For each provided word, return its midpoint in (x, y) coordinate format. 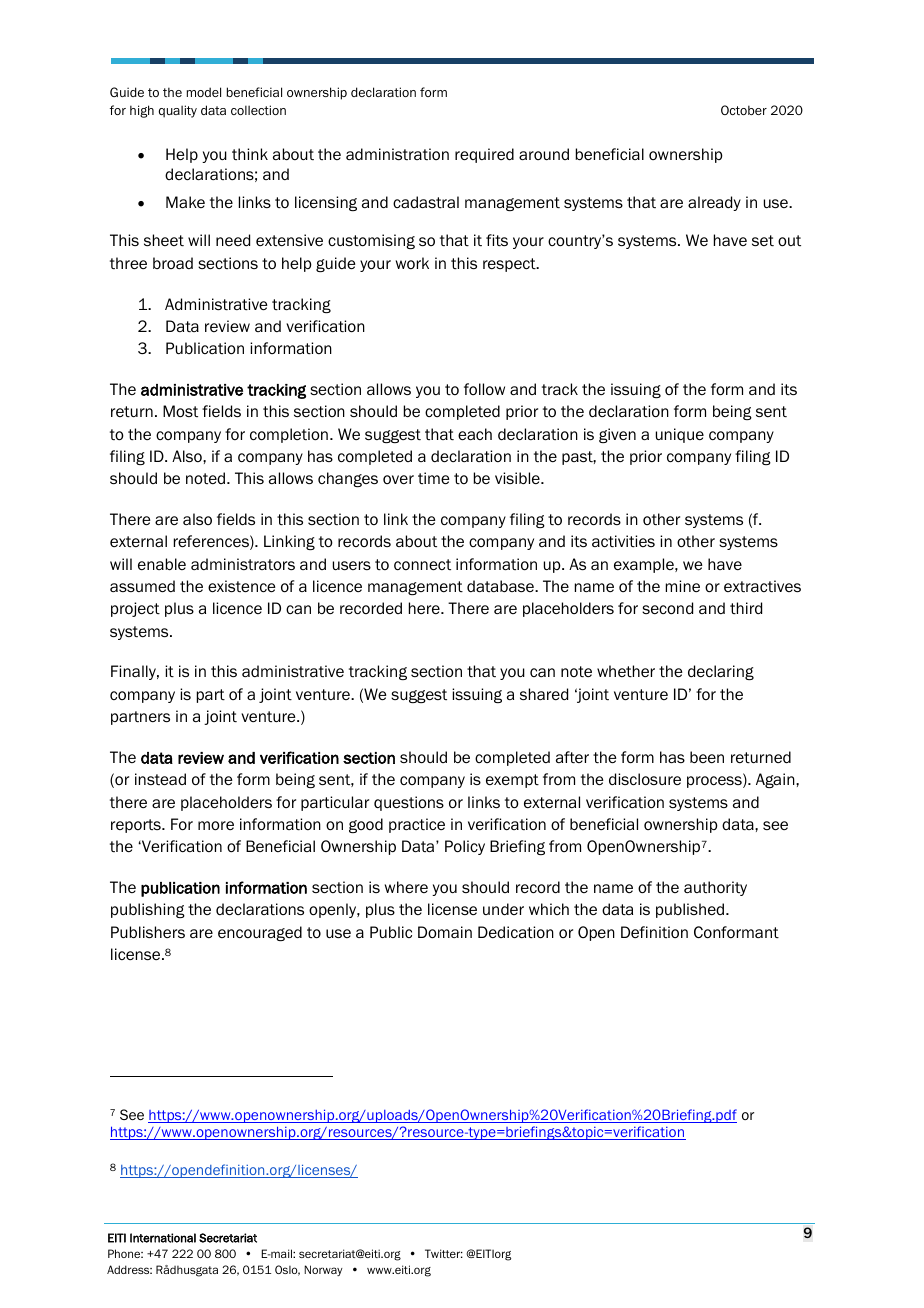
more (216, 826)
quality (178, 111)
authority (715, 888)
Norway (323, 1270)
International (163, 1238)
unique (680, 435)
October (744, 110)
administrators (243, 564)
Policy (465, 847)
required (484, 155)
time (434, 478)
